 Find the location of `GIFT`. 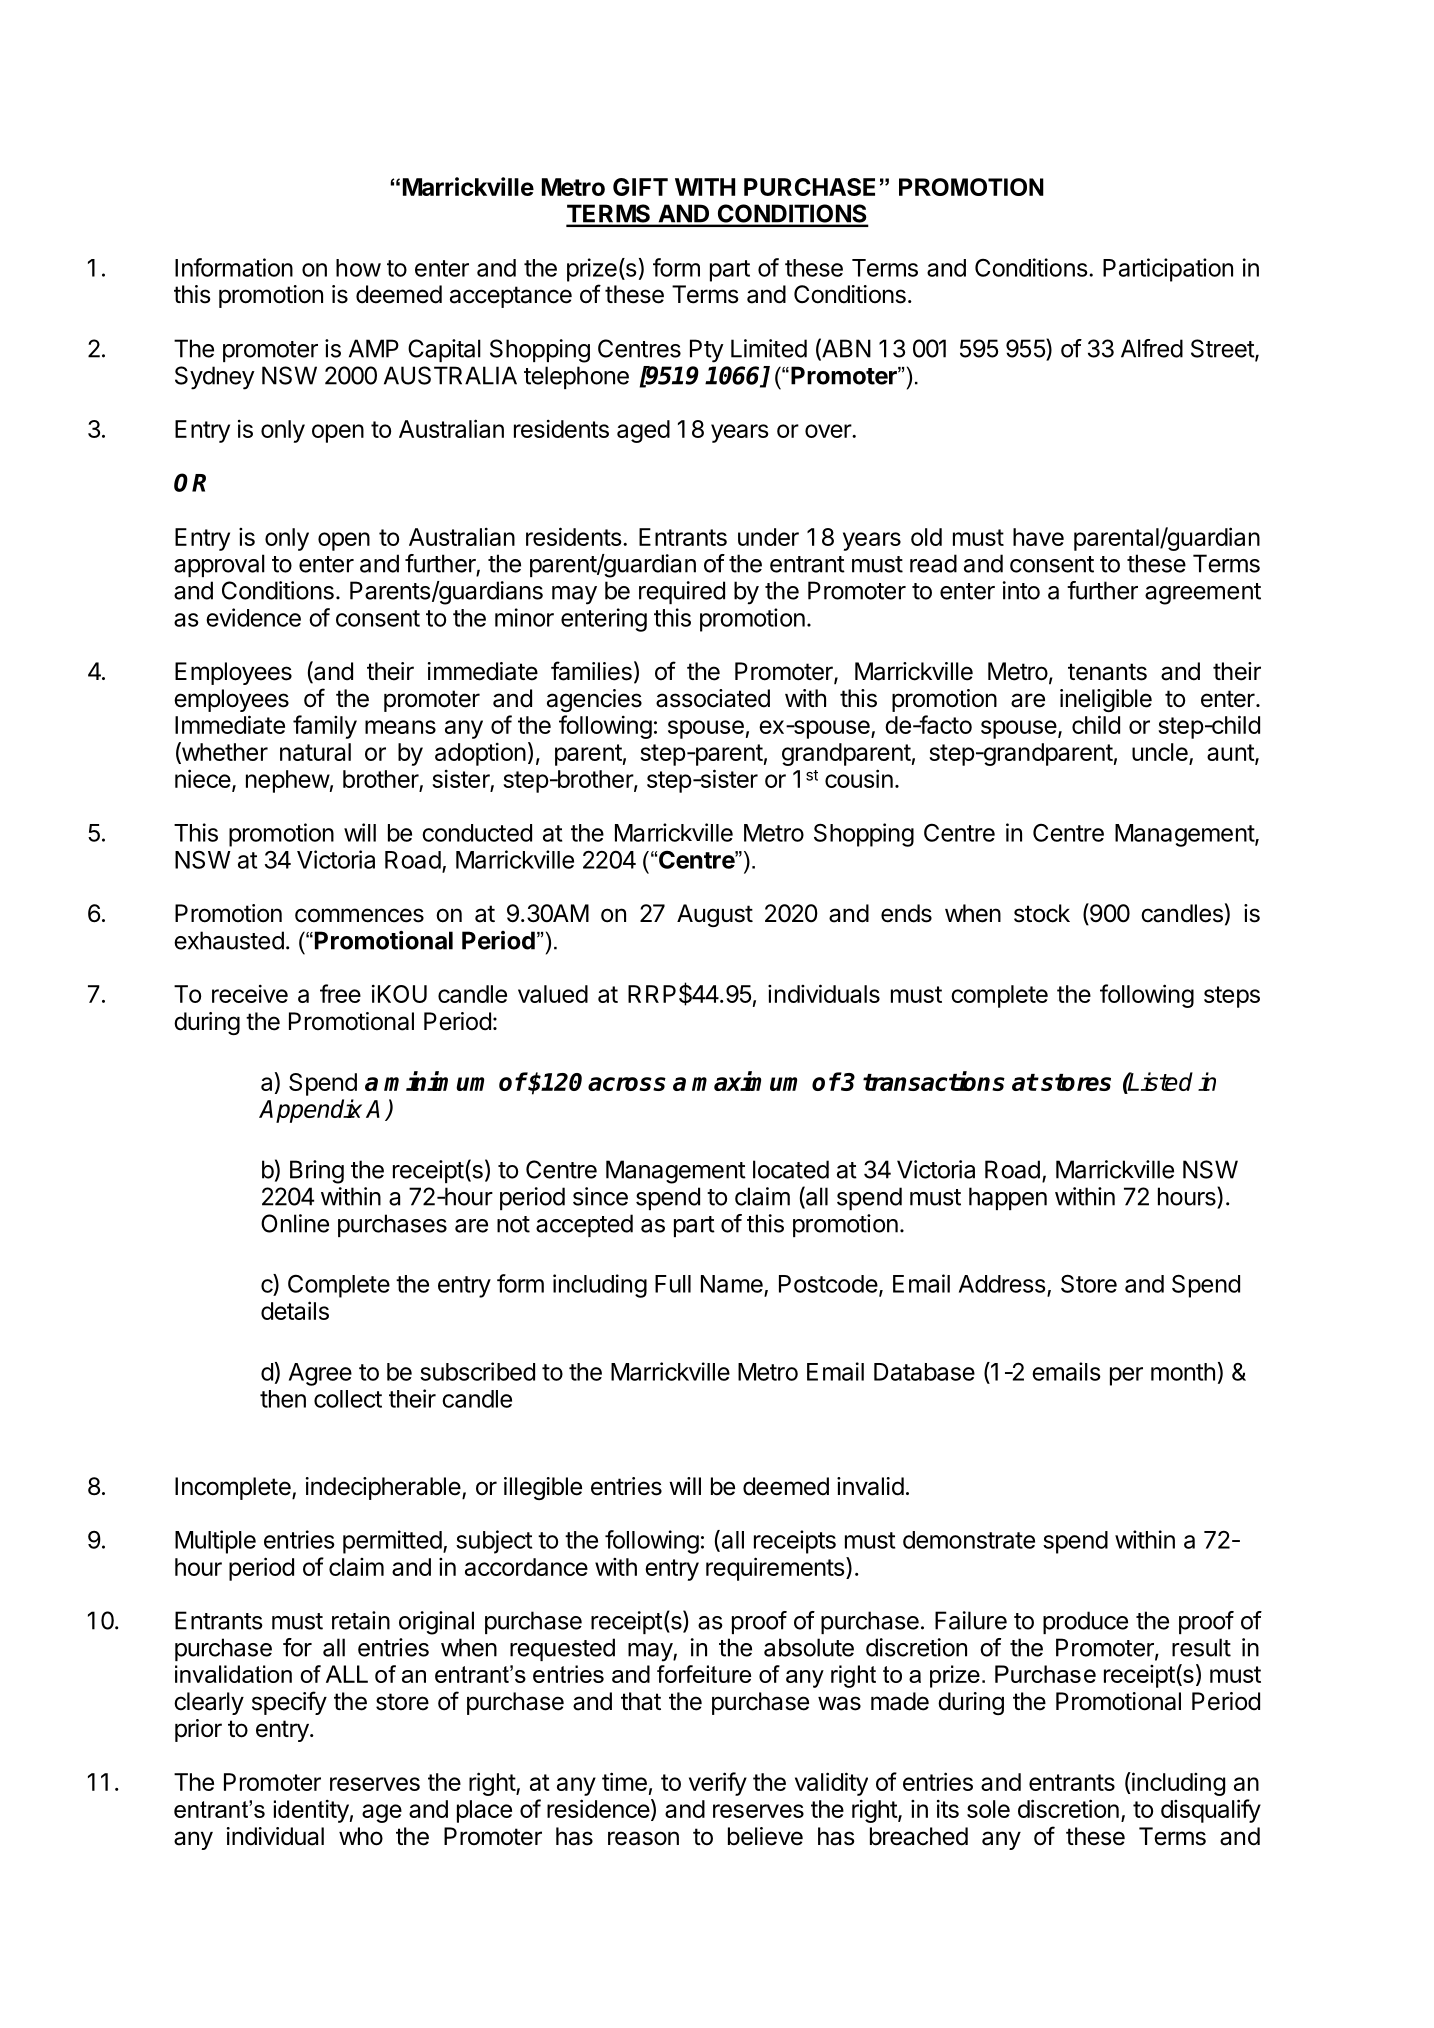

GIFT is located at coordinates (640, 187).
